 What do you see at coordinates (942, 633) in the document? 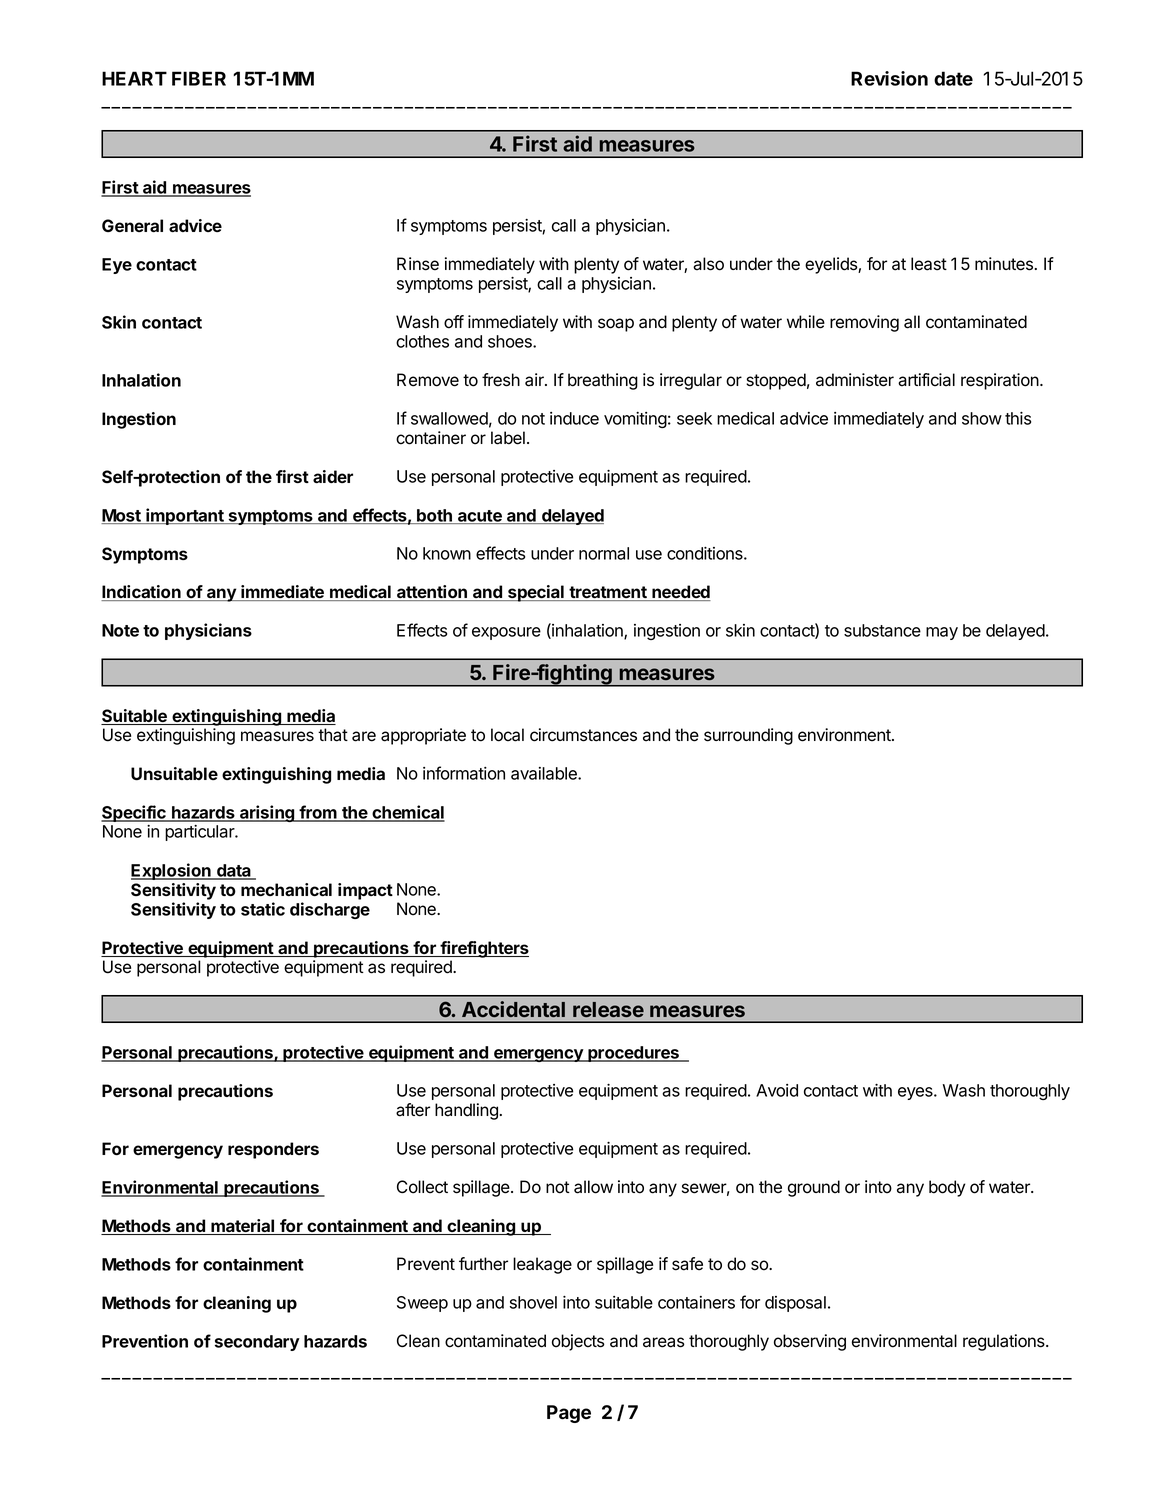
I see `may` at bounding box center [942, 633].
